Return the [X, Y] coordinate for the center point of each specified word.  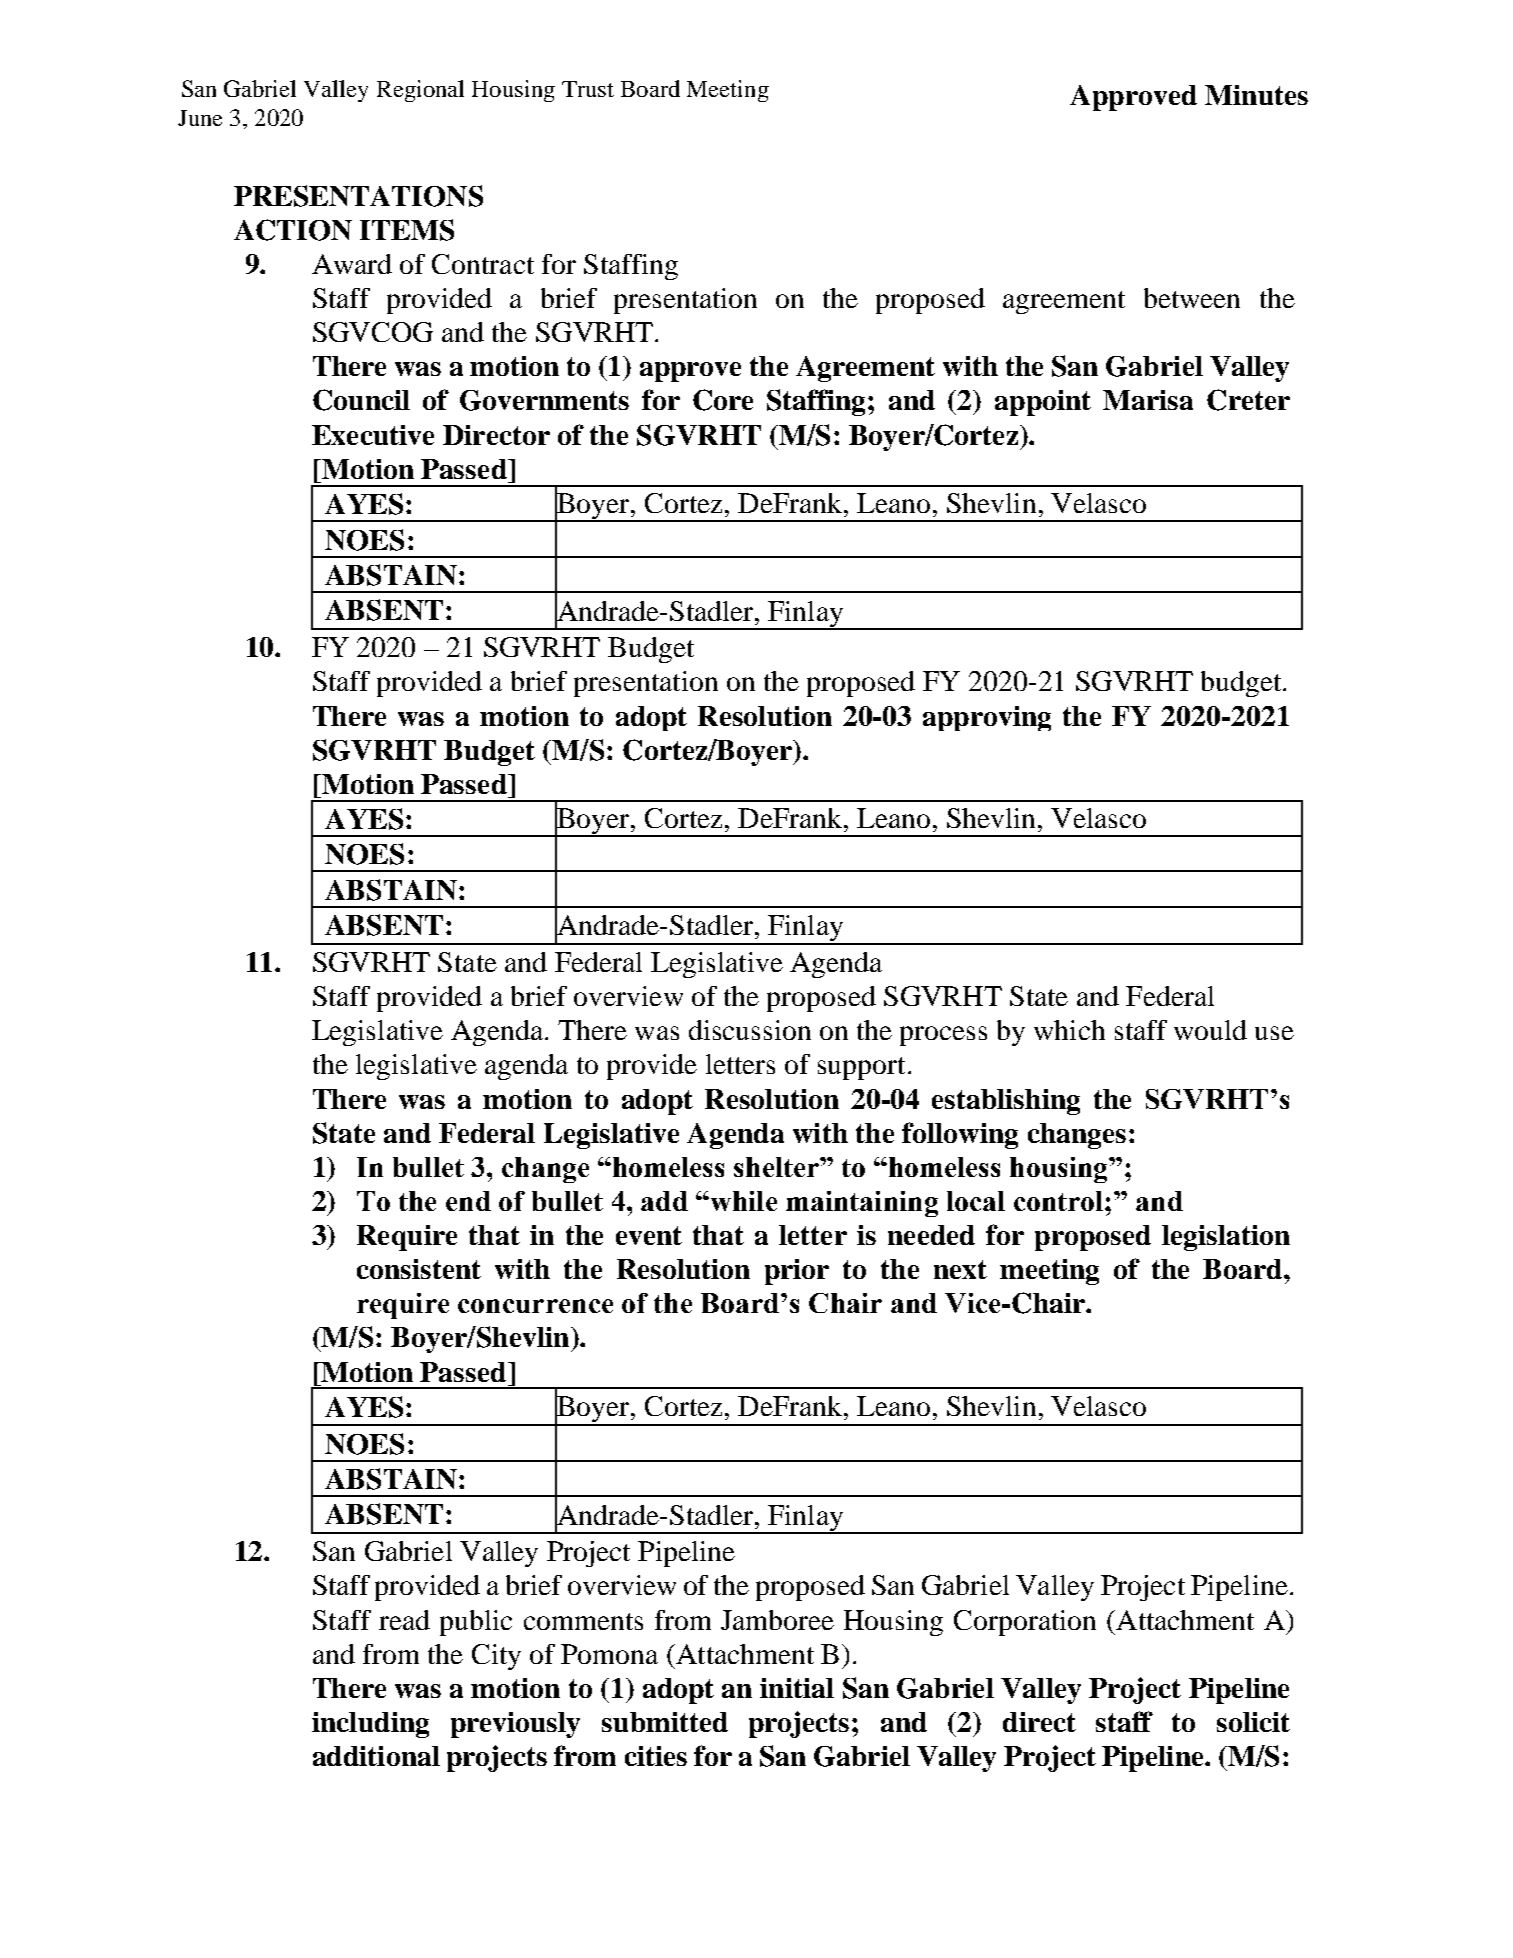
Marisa [1148, 400]
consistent [419, 1269]
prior [797, 1272]
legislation [1226, 1238]
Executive [373, 435]
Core [723, 400]
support [861, 1068]
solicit [1253, 1722]
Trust [588, 89]
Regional [420, 91]
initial [797, 1688]
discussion [750, 1030]
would [1210, 1030]
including [370, 1725]
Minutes [1256, 95]
